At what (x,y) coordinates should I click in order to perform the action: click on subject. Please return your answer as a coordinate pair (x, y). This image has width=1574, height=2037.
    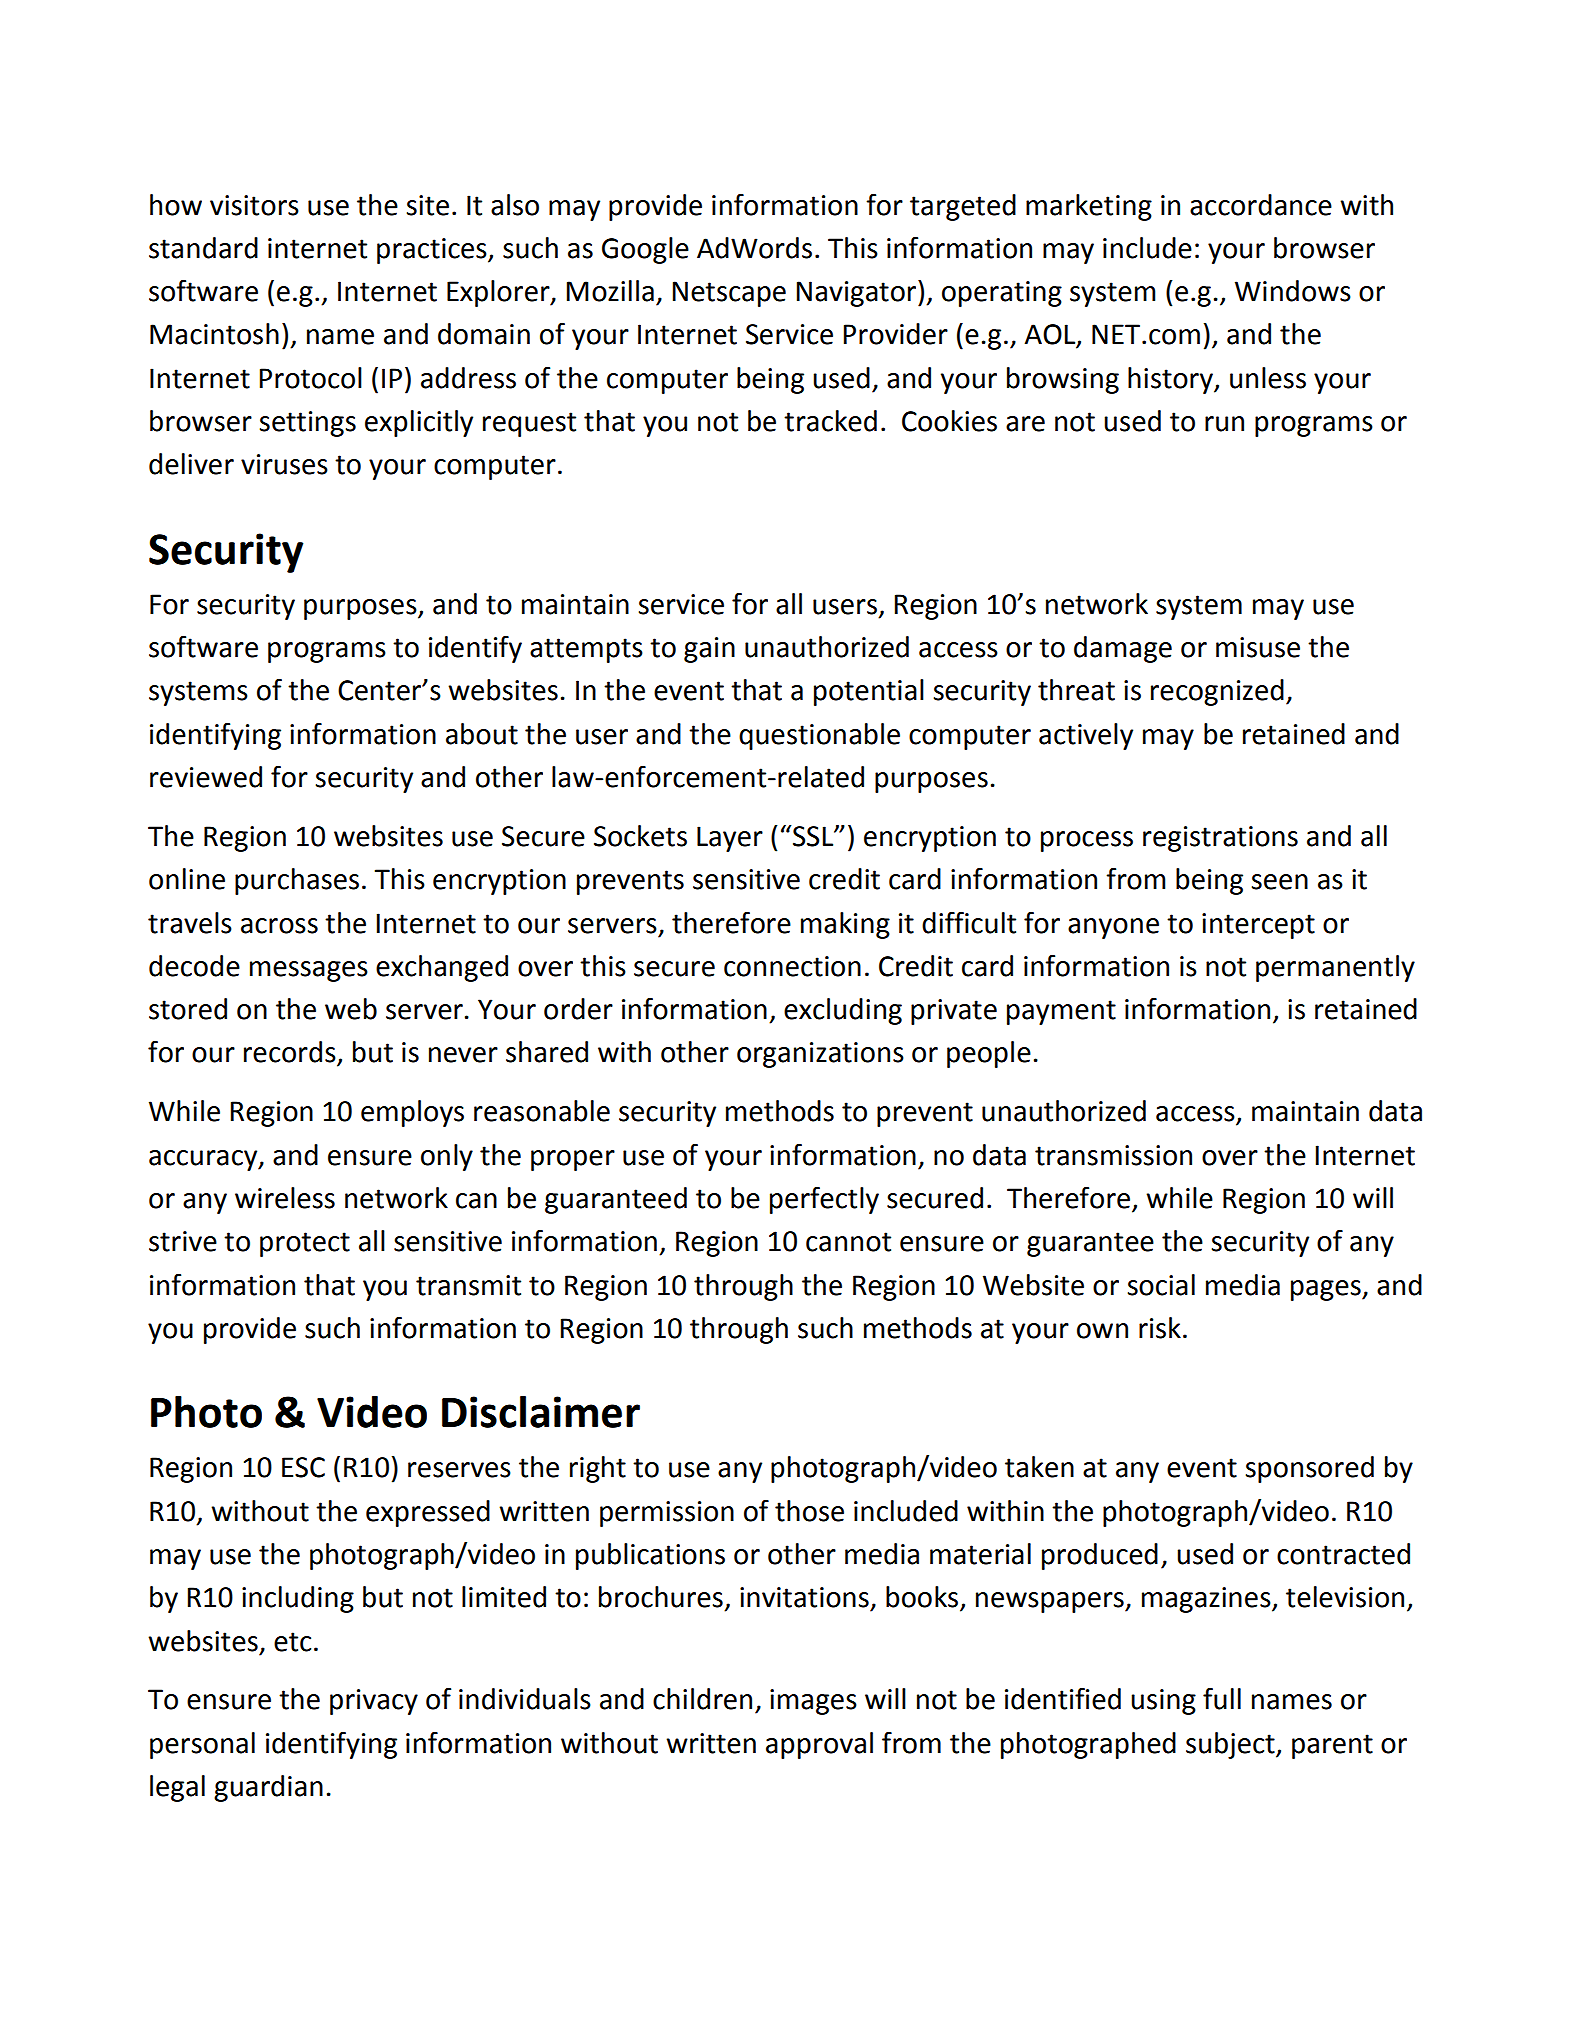
    Looking at the image, I should click on (1231, 1745).
